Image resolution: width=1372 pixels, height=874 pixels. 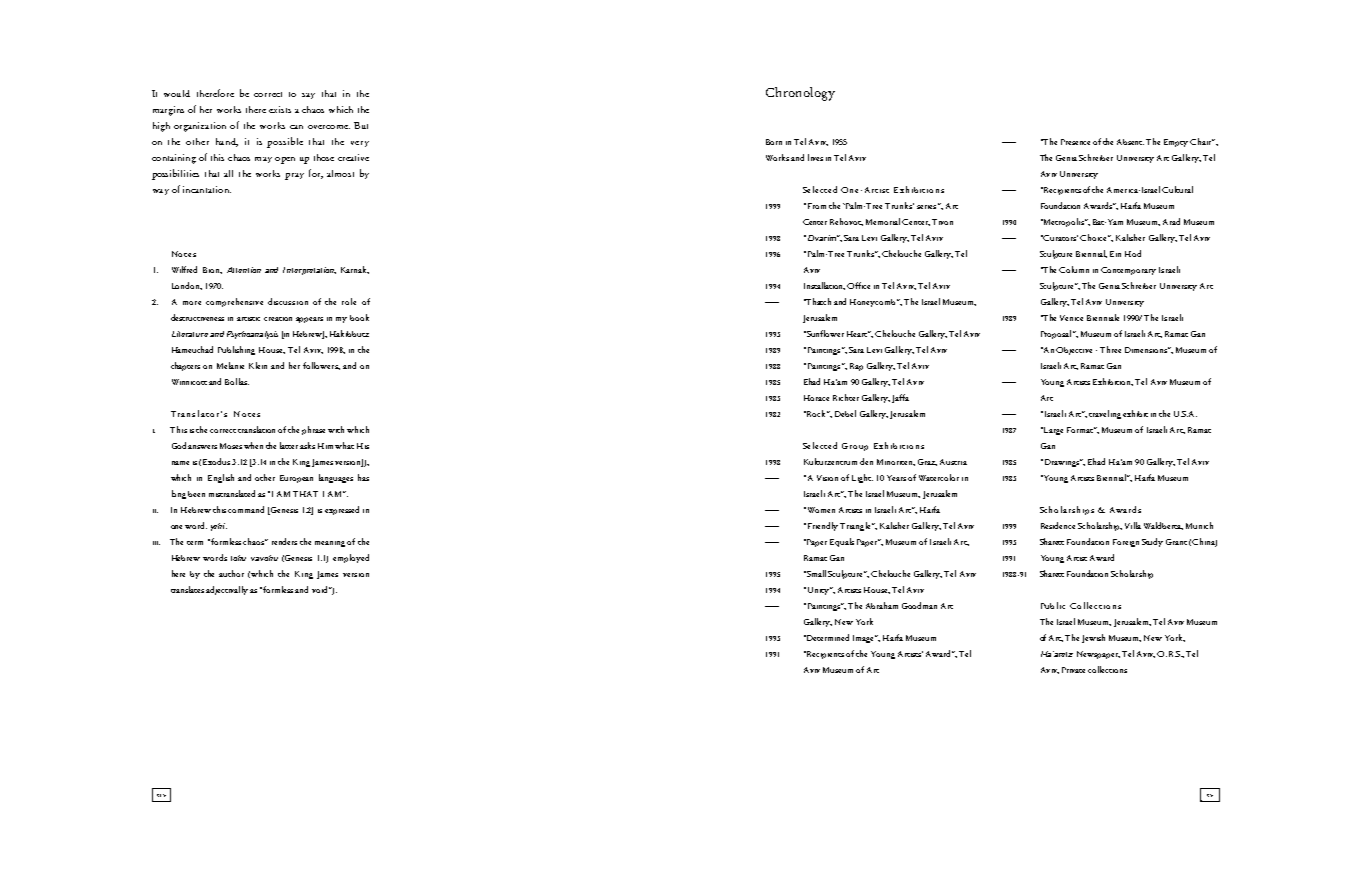 I want to click on Friendly, so click(x=821, y=526).
